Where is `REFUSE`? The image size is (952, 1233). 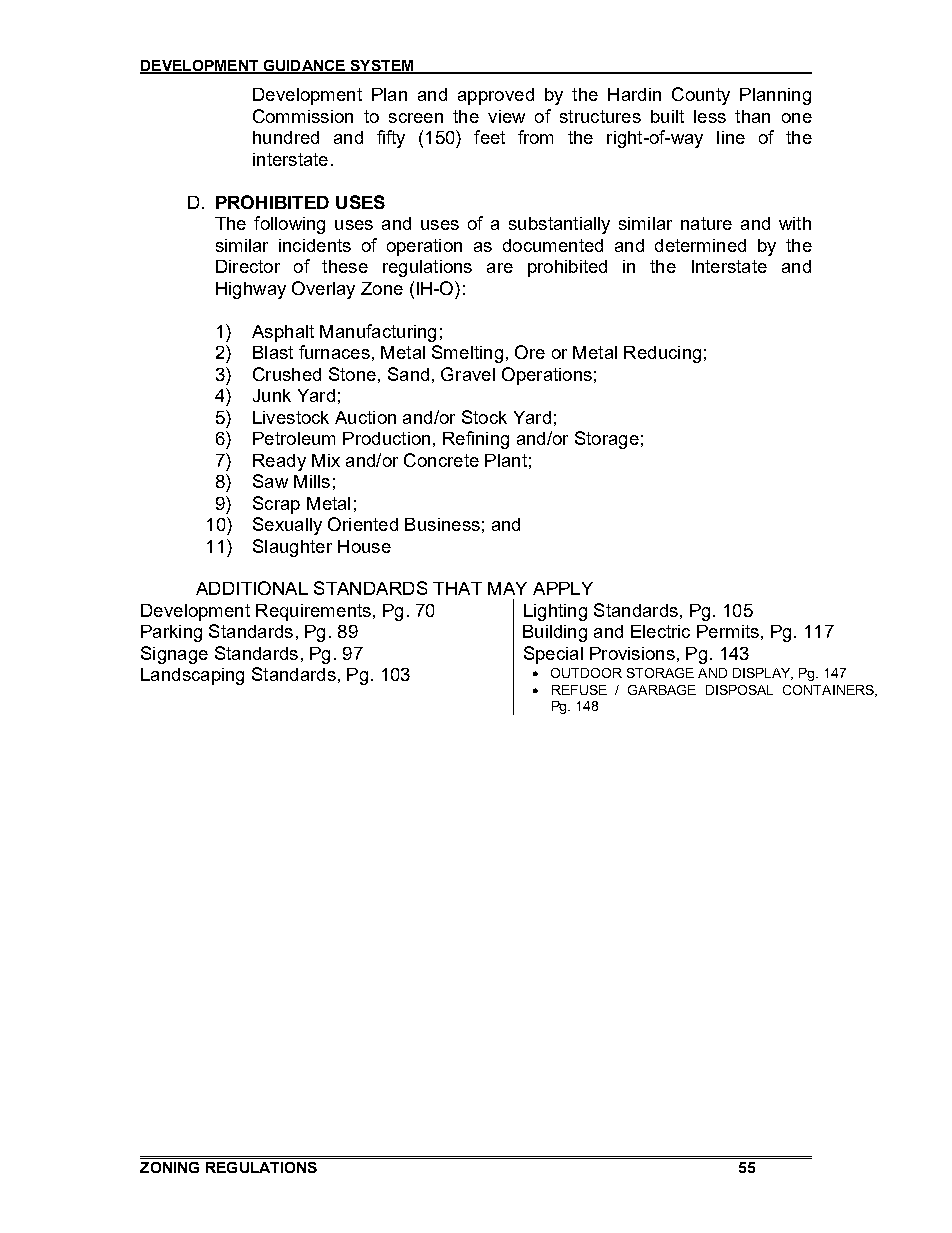
REFUSE is located at coordinates (579, 690).
